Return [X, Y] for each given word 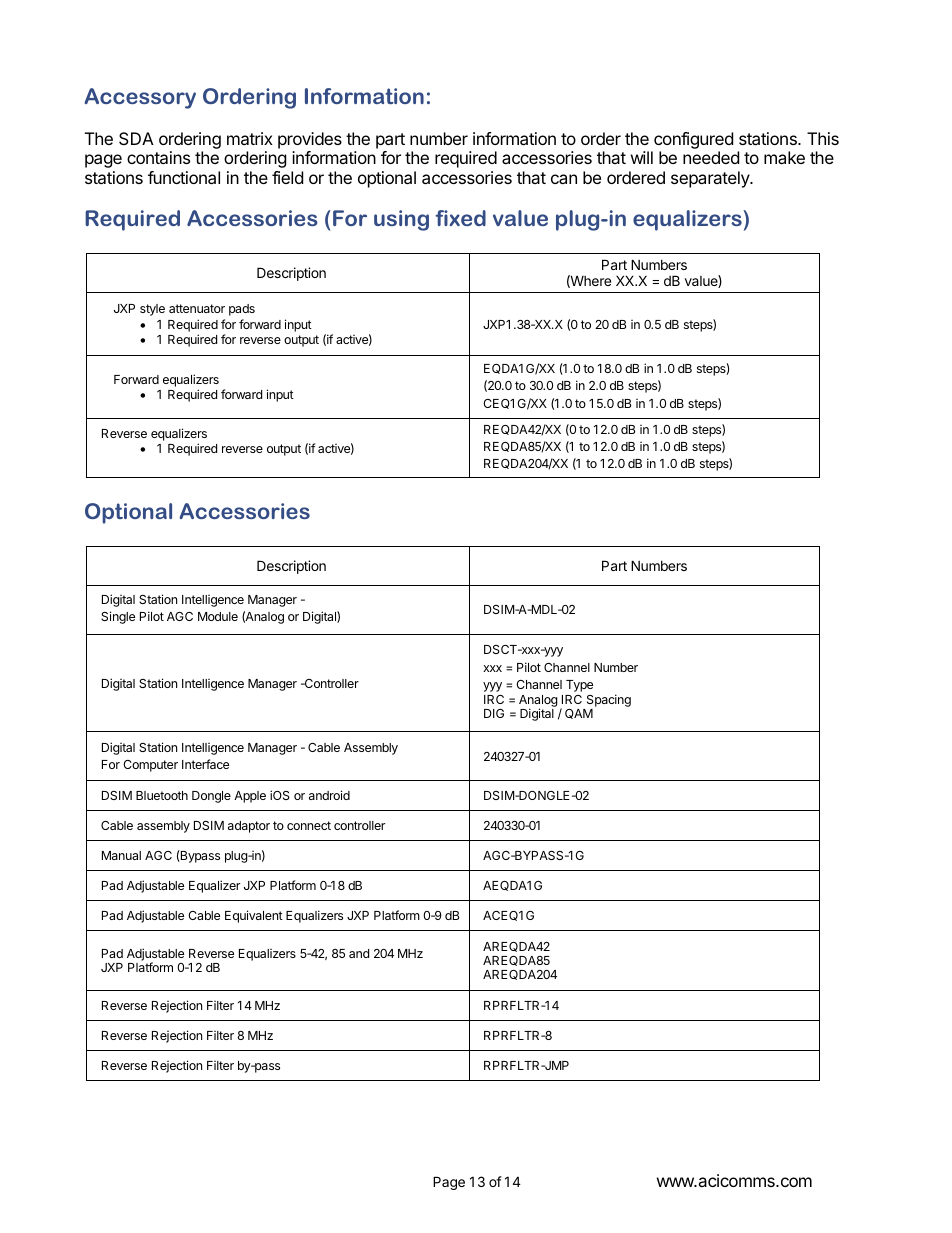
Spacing [609, 700]
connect [309, 825]
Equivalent [254, 916]
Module [218, 616]
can [564, 179]
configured [693, 140]
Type [579, 686]
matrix [250, 138]
